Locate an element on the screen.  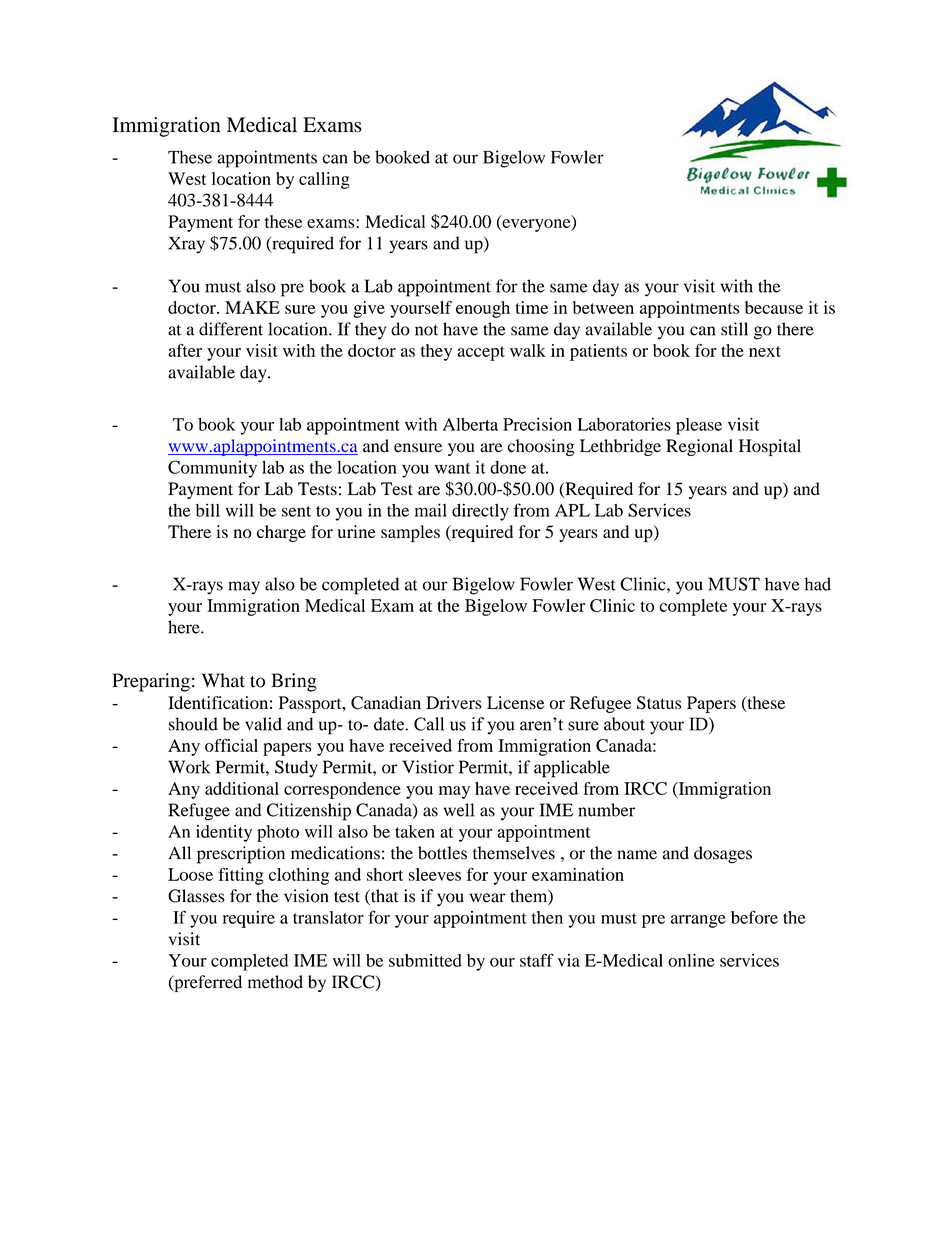
Xray is located at coordinates (186, 245).
